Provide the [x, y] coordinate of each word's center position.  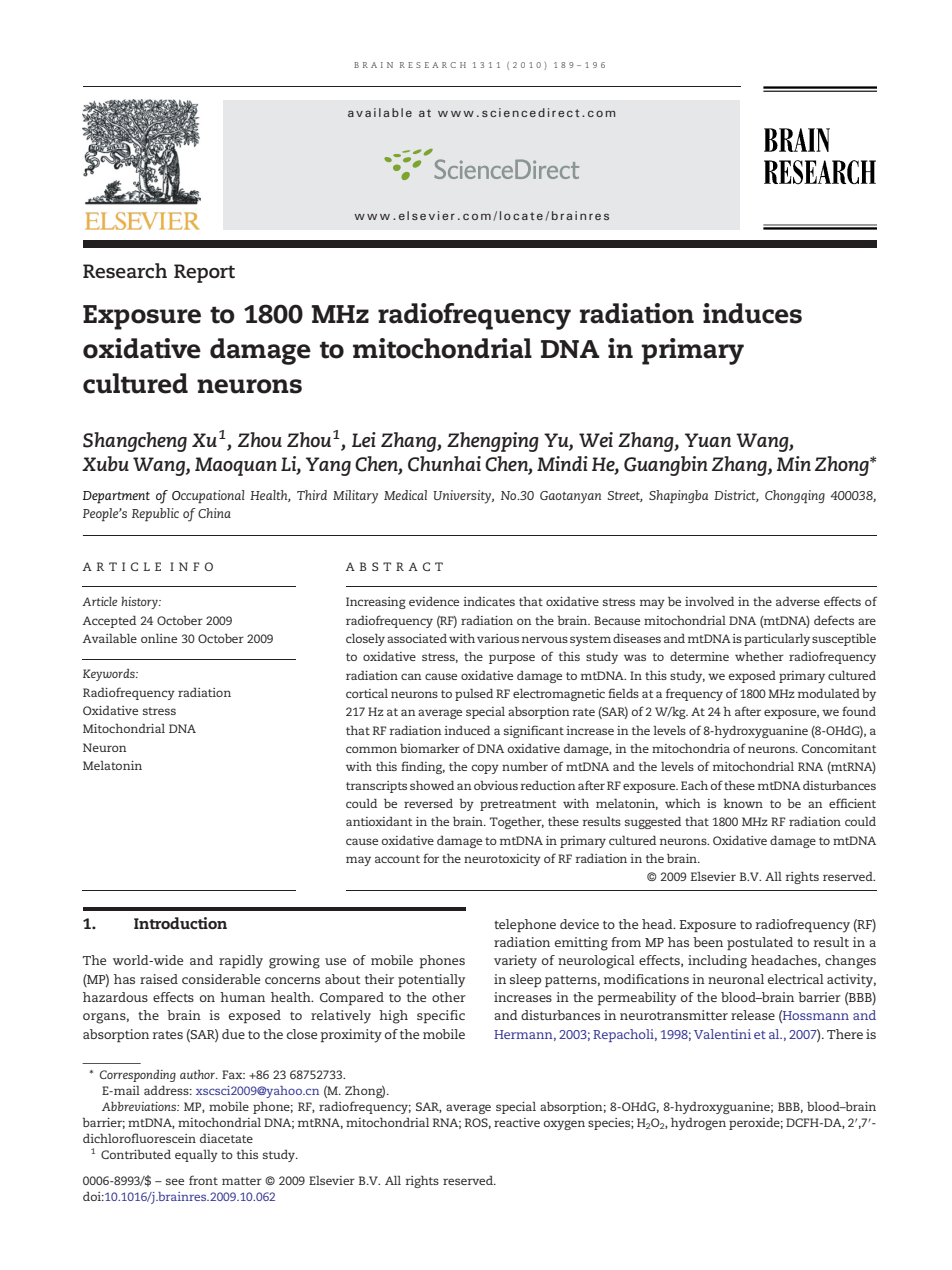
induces [752, 313]
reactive [517, 1122]
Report [204, 273]
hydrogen [698, 1124]
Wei [596, 439]
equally [196, 1156]
